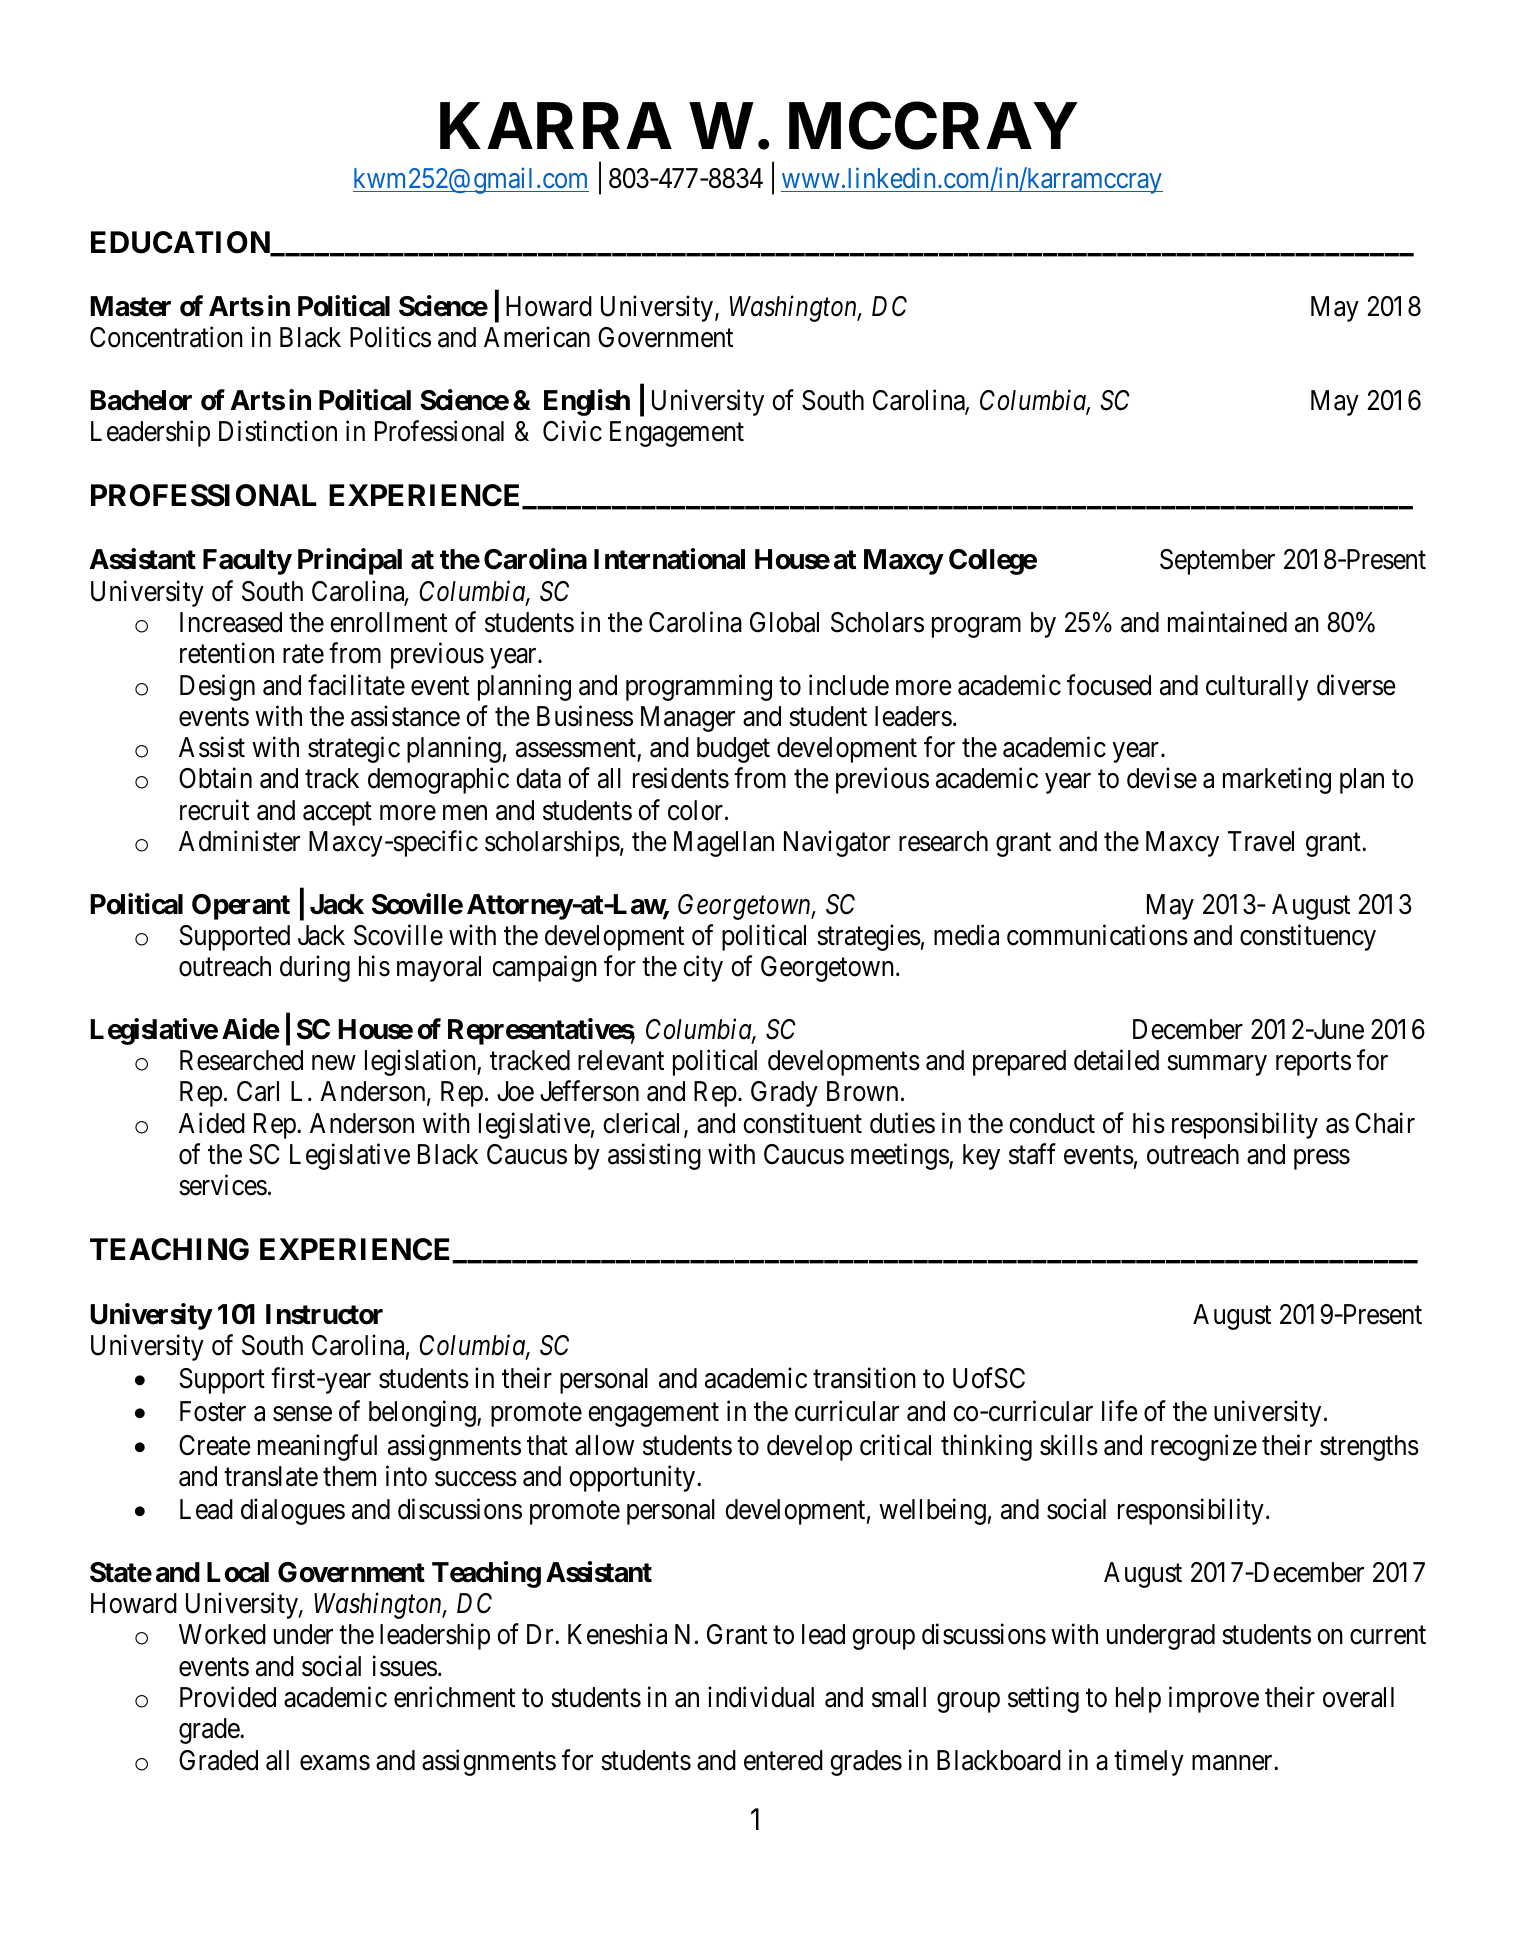 The height and width of the screenshot is (1960, 1515). Describe the element at coordinates (390, 337) in the screenshot. I see `Politics` at that location.
